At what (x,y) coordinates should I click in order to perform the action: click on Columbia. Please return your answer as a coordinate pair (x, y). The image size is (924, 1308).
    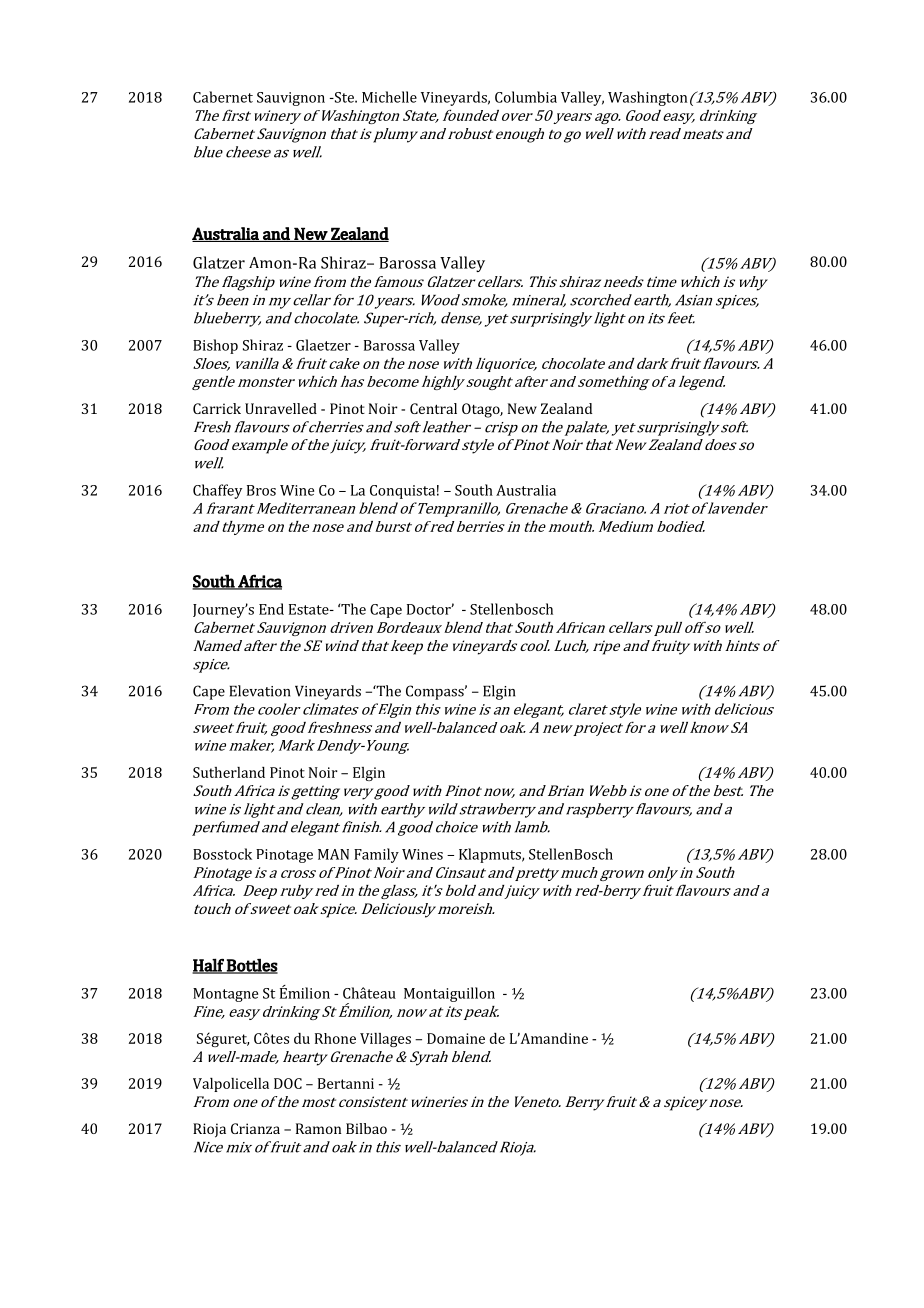
    Looking at the image, I should click on (526, 97).
